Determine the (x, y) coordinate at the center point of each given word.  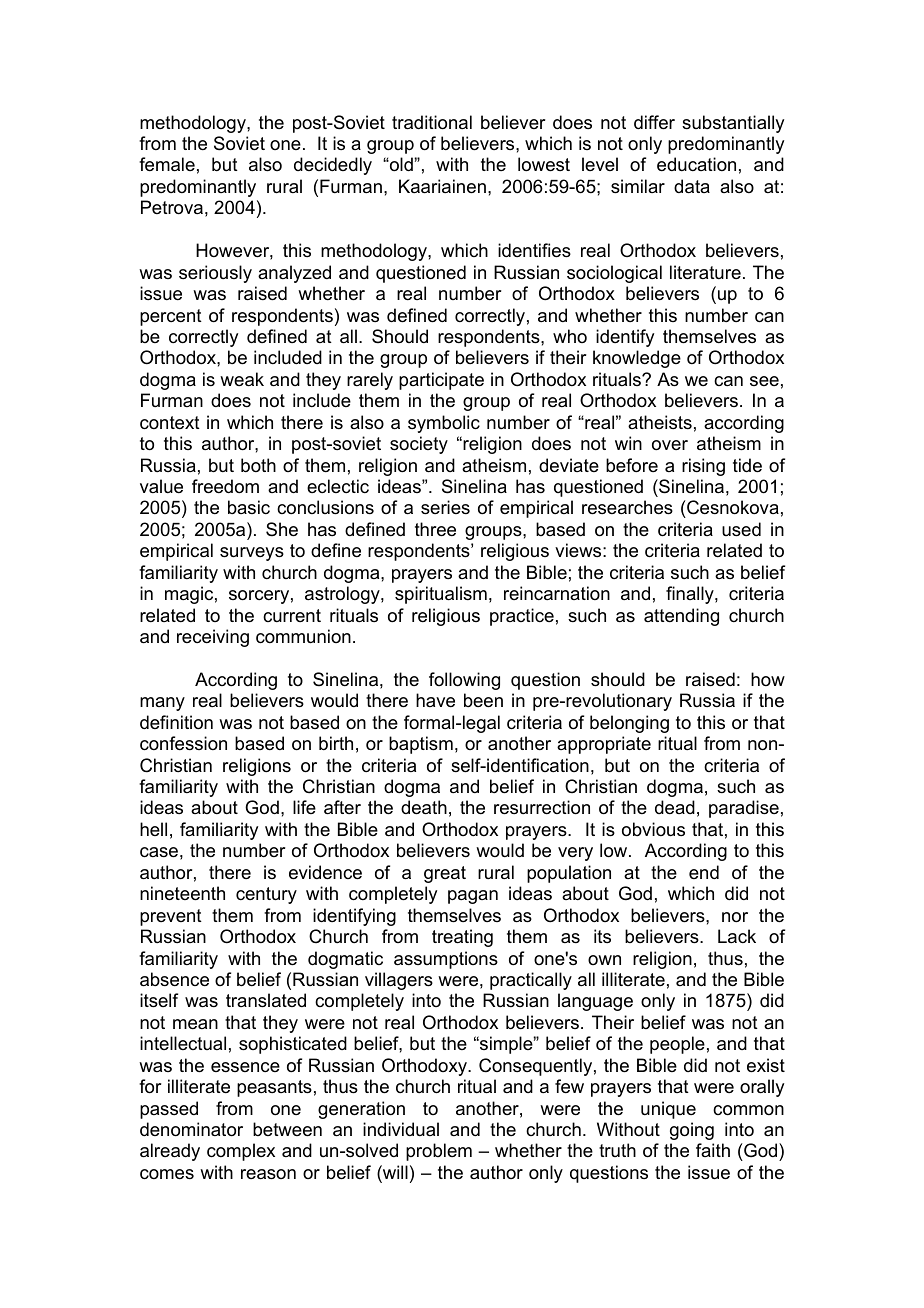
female (167, 164)
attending (681, 617)
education (696, 164)
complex (241, 1152)
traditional (432, 122)
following (464, 681)
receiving (213, 638)
